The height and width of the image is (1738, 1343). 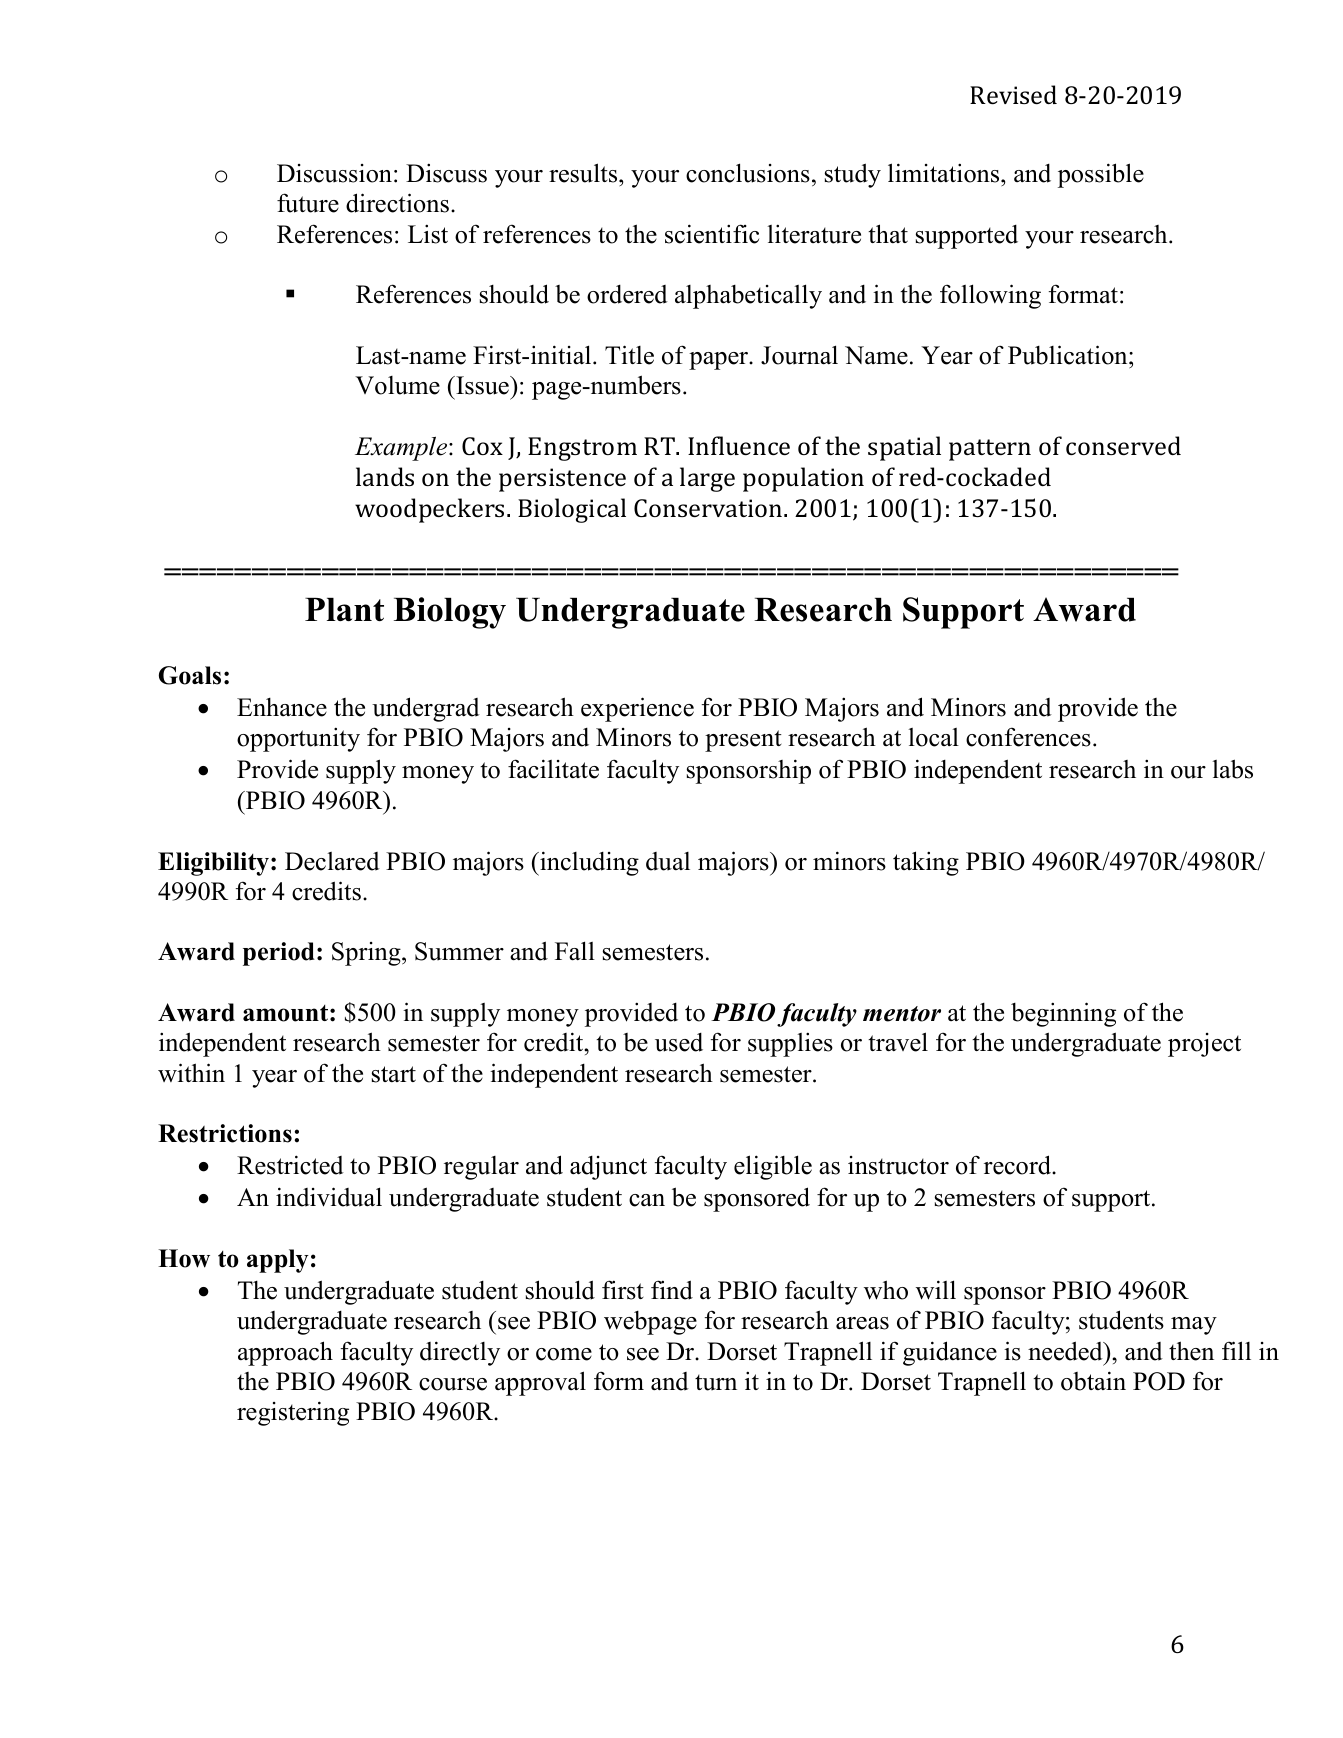 I want to click on period, so click(x=279, y=954).
